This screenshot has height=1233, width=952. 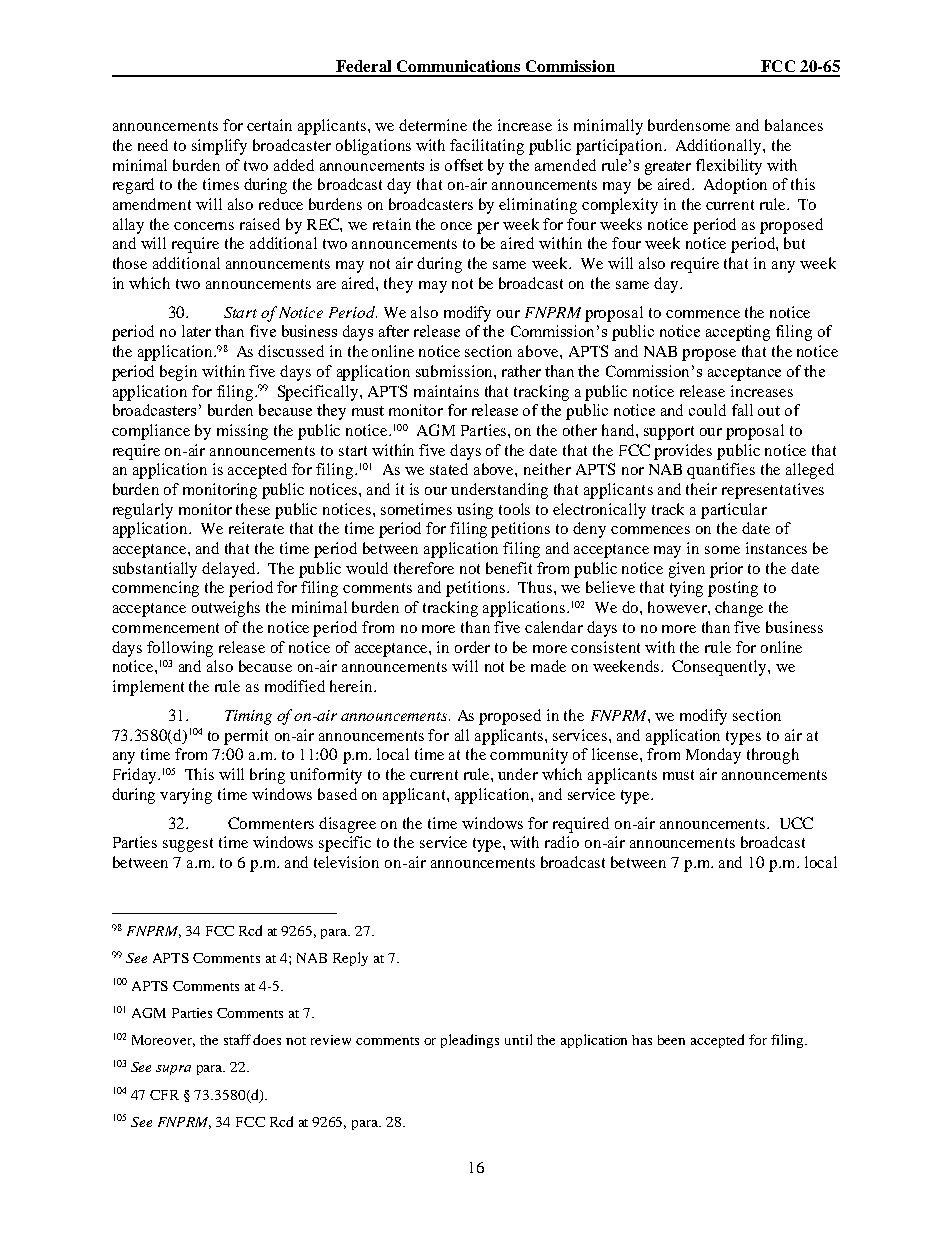 What do you see at coordinates (562, 842) in the screenshot?
I see `radio` at bounding box center [562, 842].
